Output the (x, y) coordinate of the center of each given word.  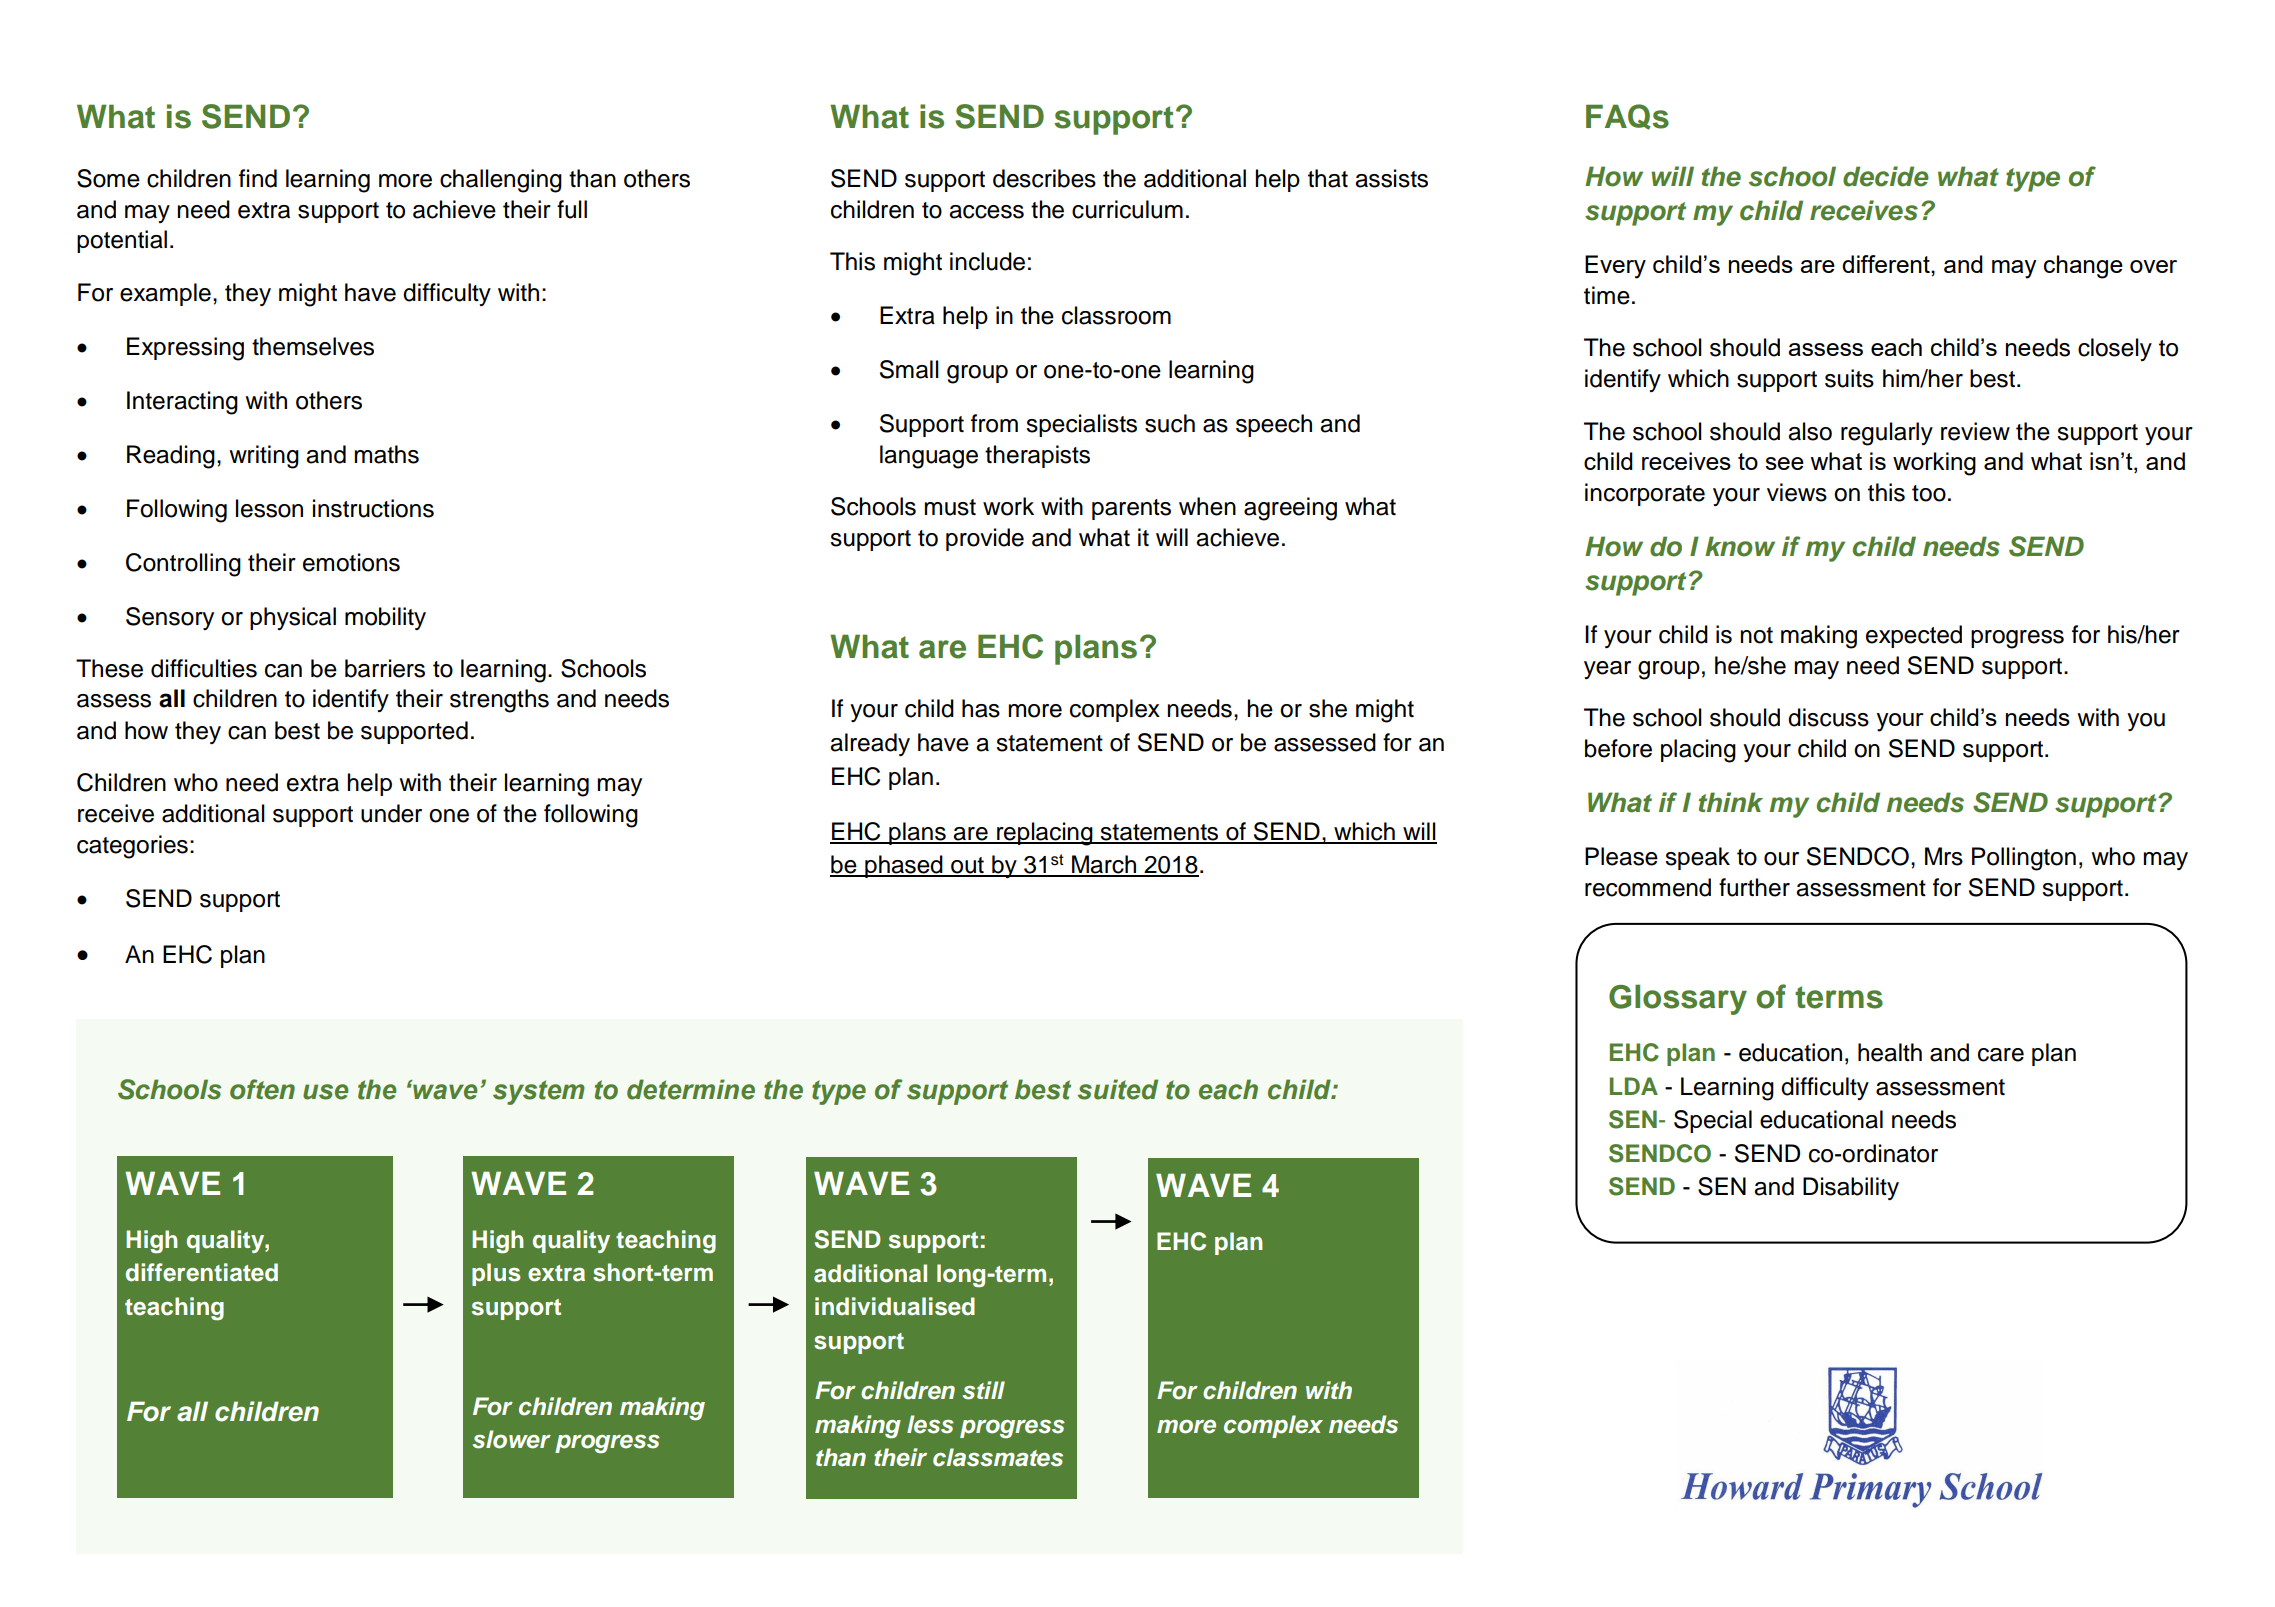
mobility (385, 618)
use (325, 1092)
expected (1914, 636)
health (1890, 1052)
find (258, 178)
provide (985, 539)
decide (1886, 176)
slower (512, 1439)
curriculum (1127, 209)
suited (1118, 1089)
